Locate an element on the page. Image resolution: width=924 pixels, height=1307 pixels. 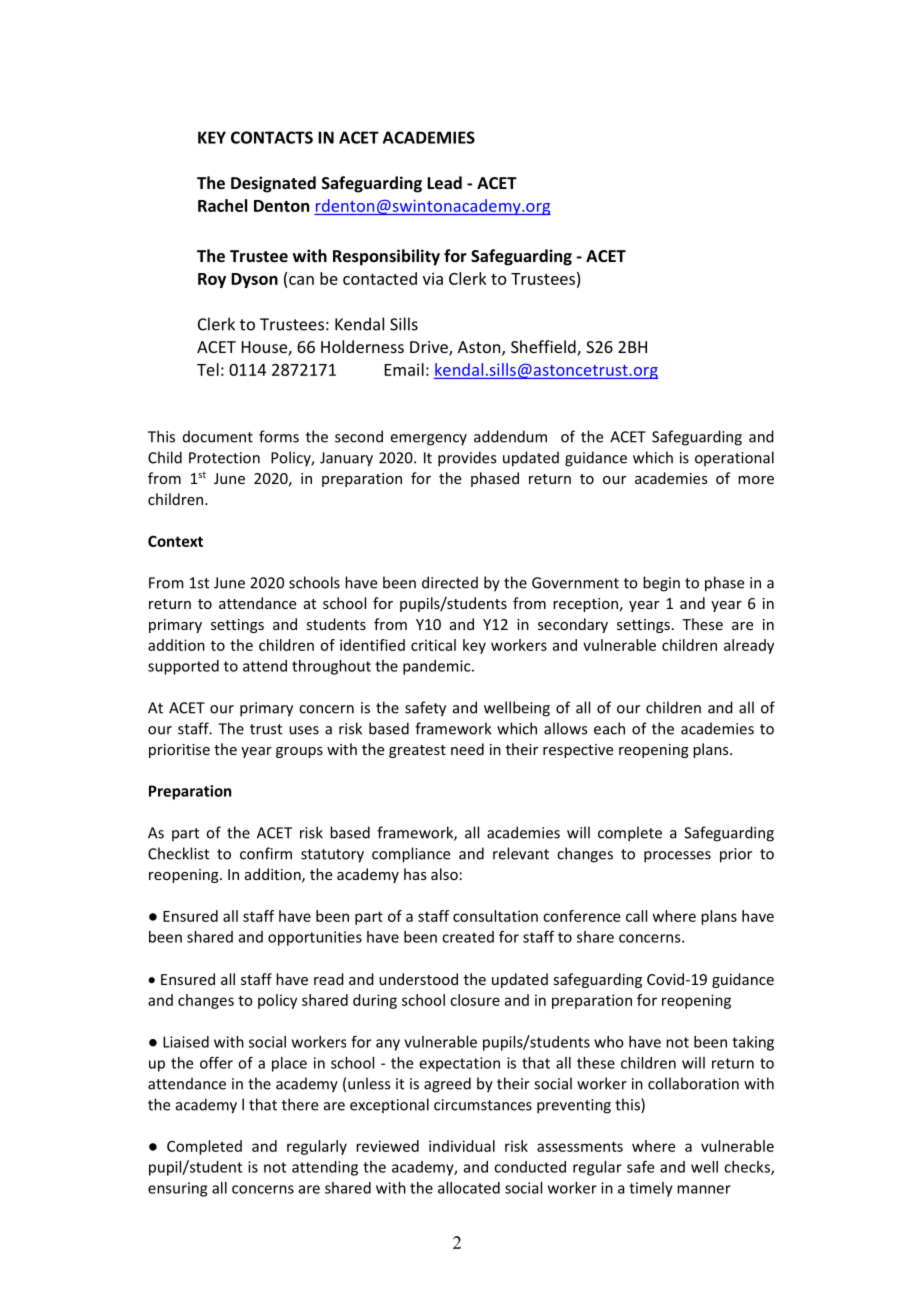
Designated is located at coordinates (273, 184).
